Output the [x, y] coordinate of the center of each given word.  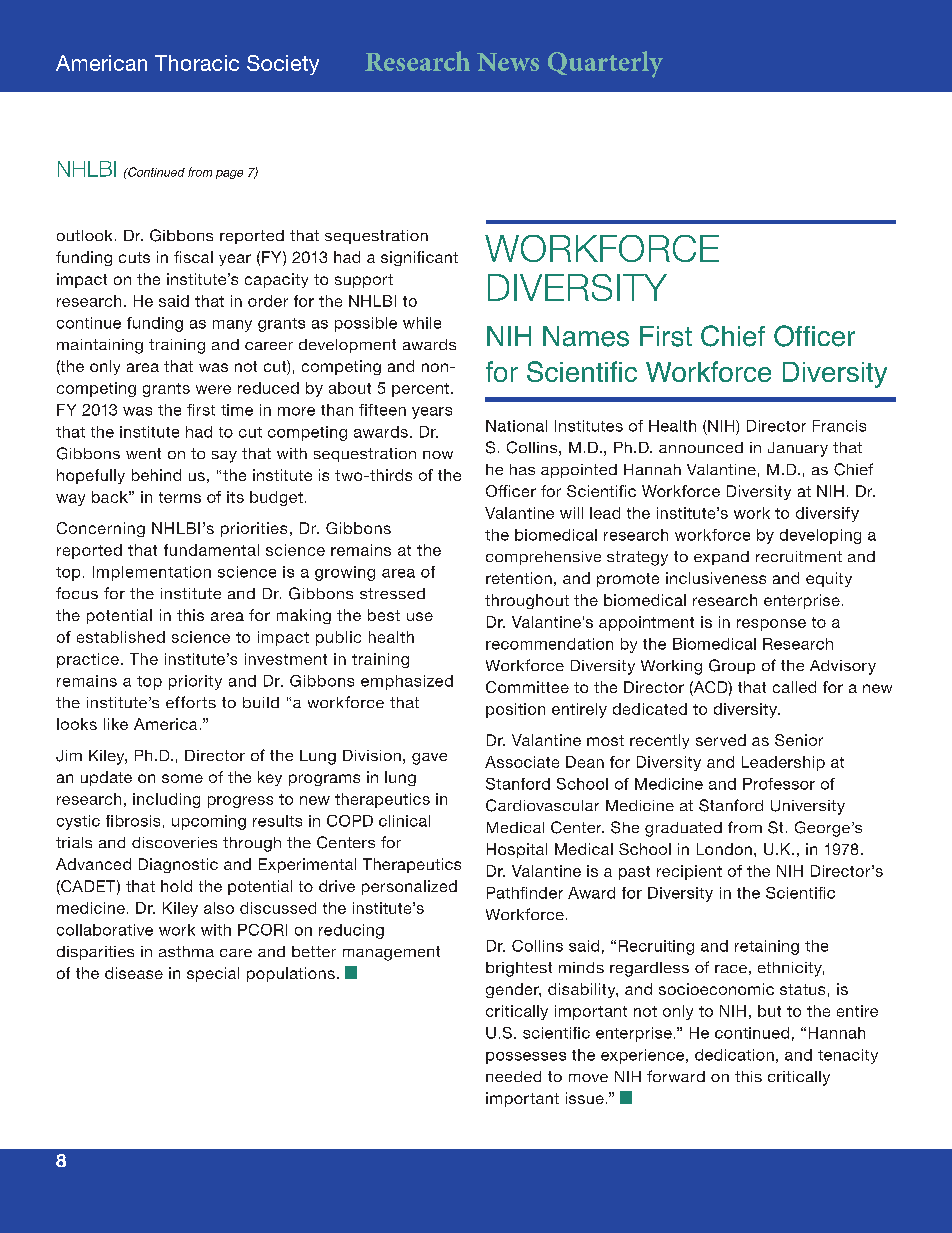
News [508, 62]
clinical [404, 821]
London [724, 849]
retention [519, 578]
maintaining [100, 346]
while [422, 323]
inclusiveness [716, 578]
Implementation [152, 573]
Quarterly [605, 64]
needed [513, 1076]
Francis [839, 426]
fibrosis [133, 821]
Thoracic [197, 63]
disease [134, 973]
